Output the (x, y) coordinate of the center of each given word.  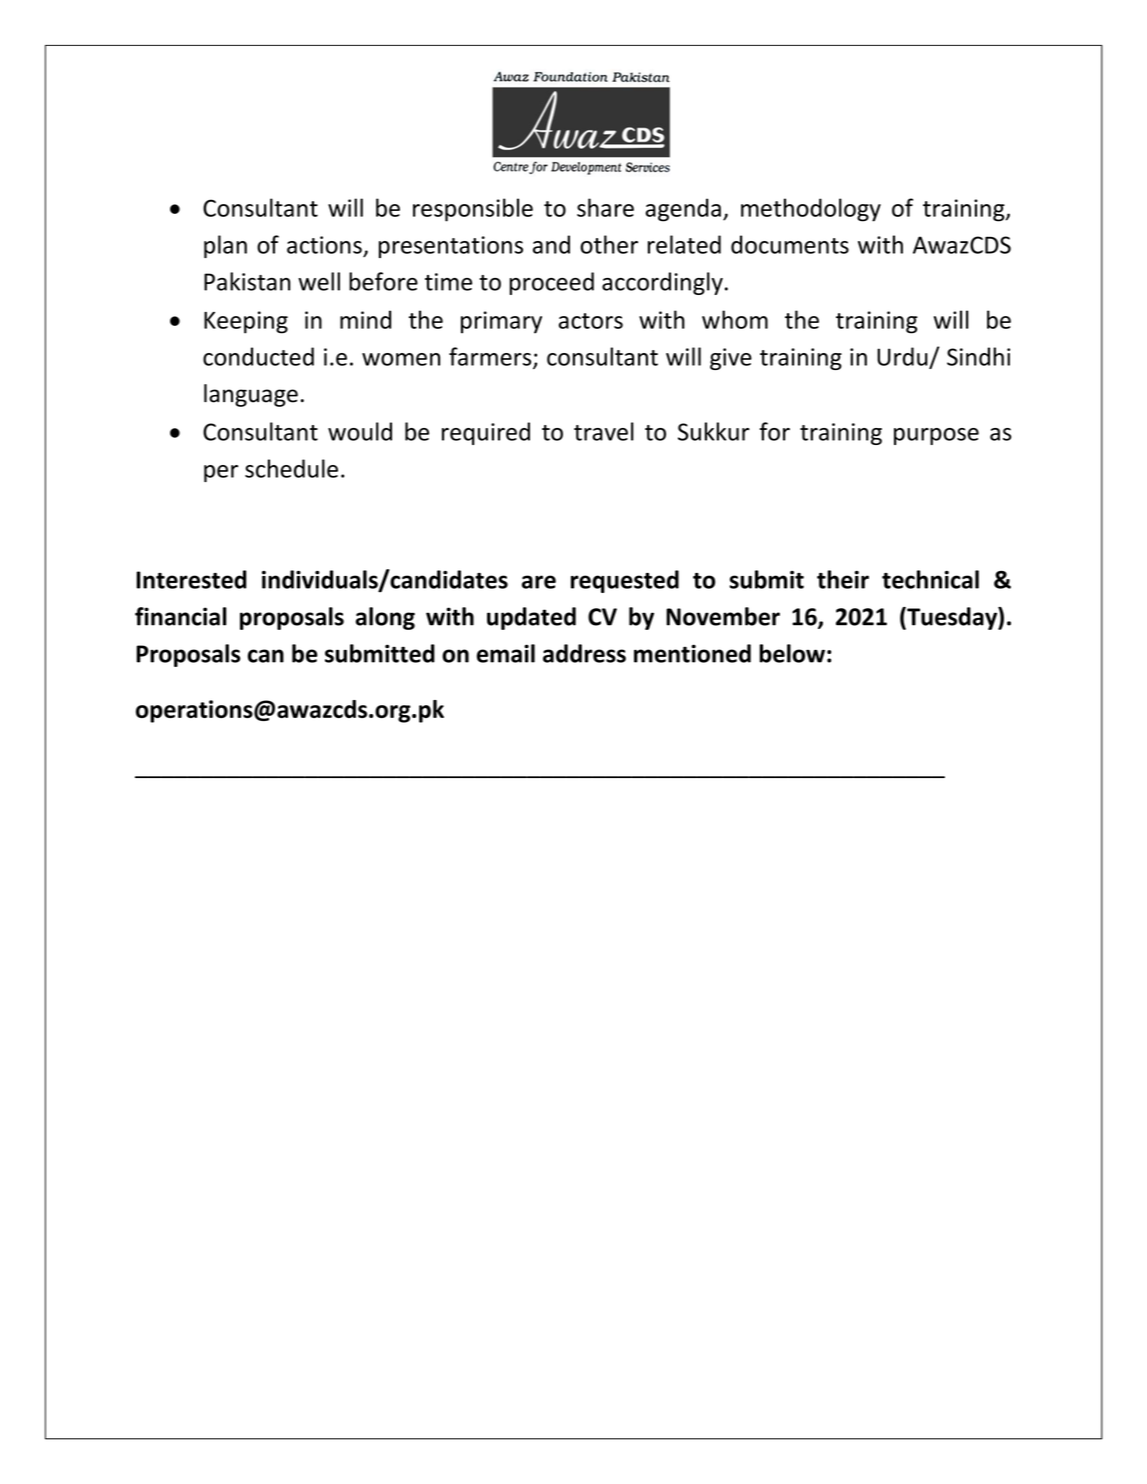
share (605, 207)
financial (181, 616)
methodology (811, 210)
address (584, 653)
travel (604, 431)
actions (324, 245)
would (360, 431)
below (792, 653)
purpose (936, 436)
